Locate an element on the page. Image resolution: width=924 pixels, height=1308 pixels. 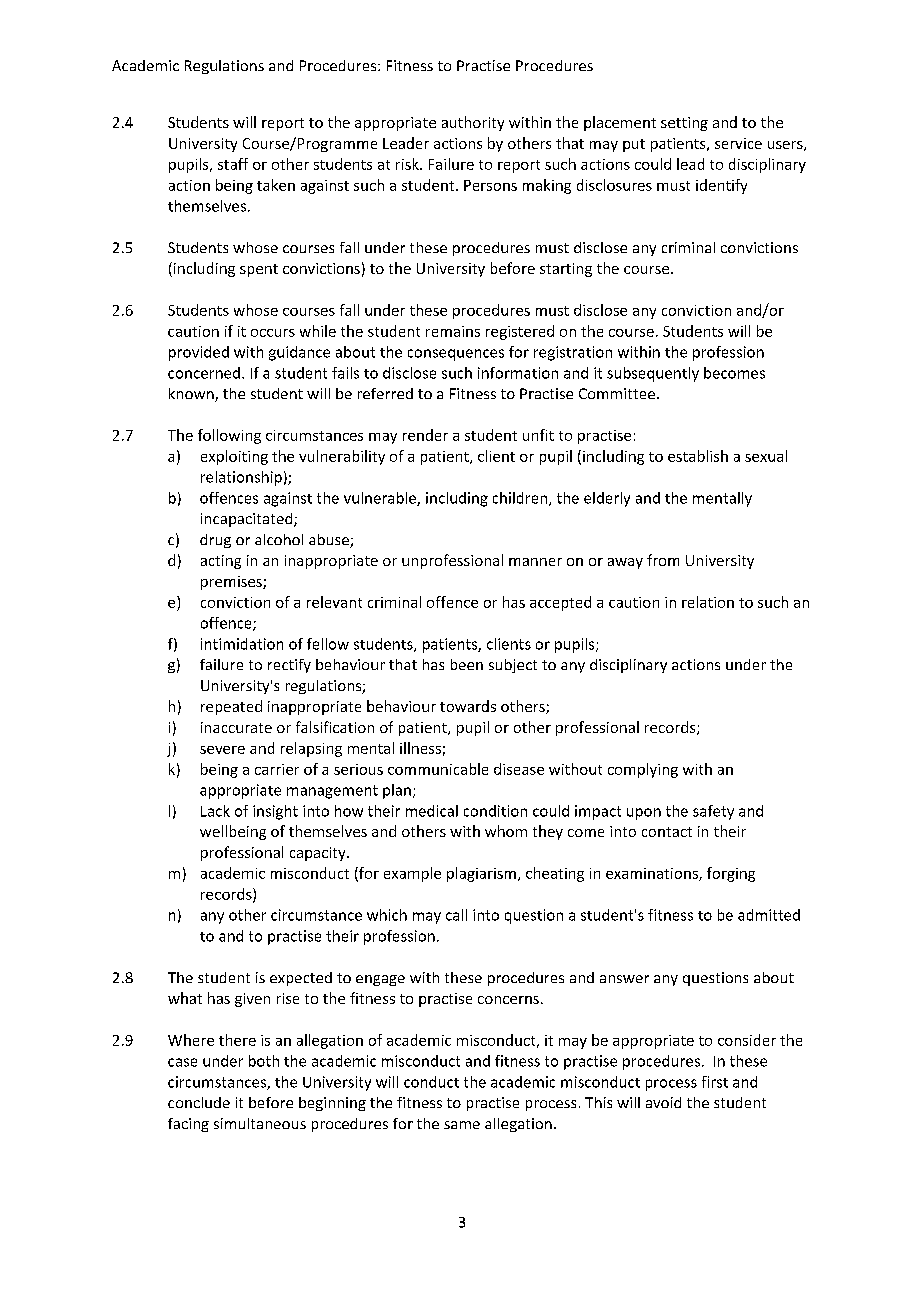
simultaneous is located at coordinates (260, 1123).
